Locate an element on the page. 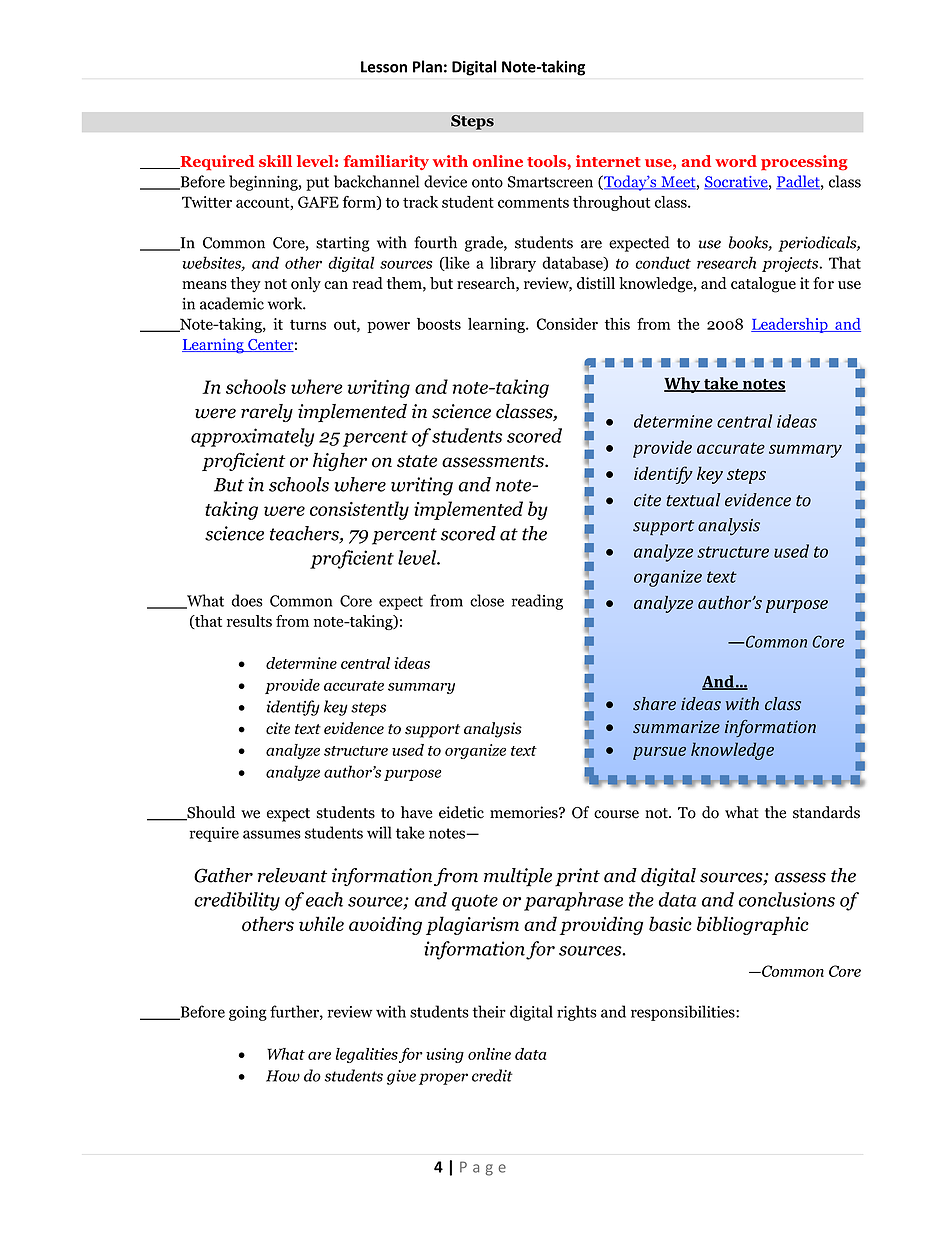 This page has height=1233, width=952. Why is located at coordinates (683, 385).
